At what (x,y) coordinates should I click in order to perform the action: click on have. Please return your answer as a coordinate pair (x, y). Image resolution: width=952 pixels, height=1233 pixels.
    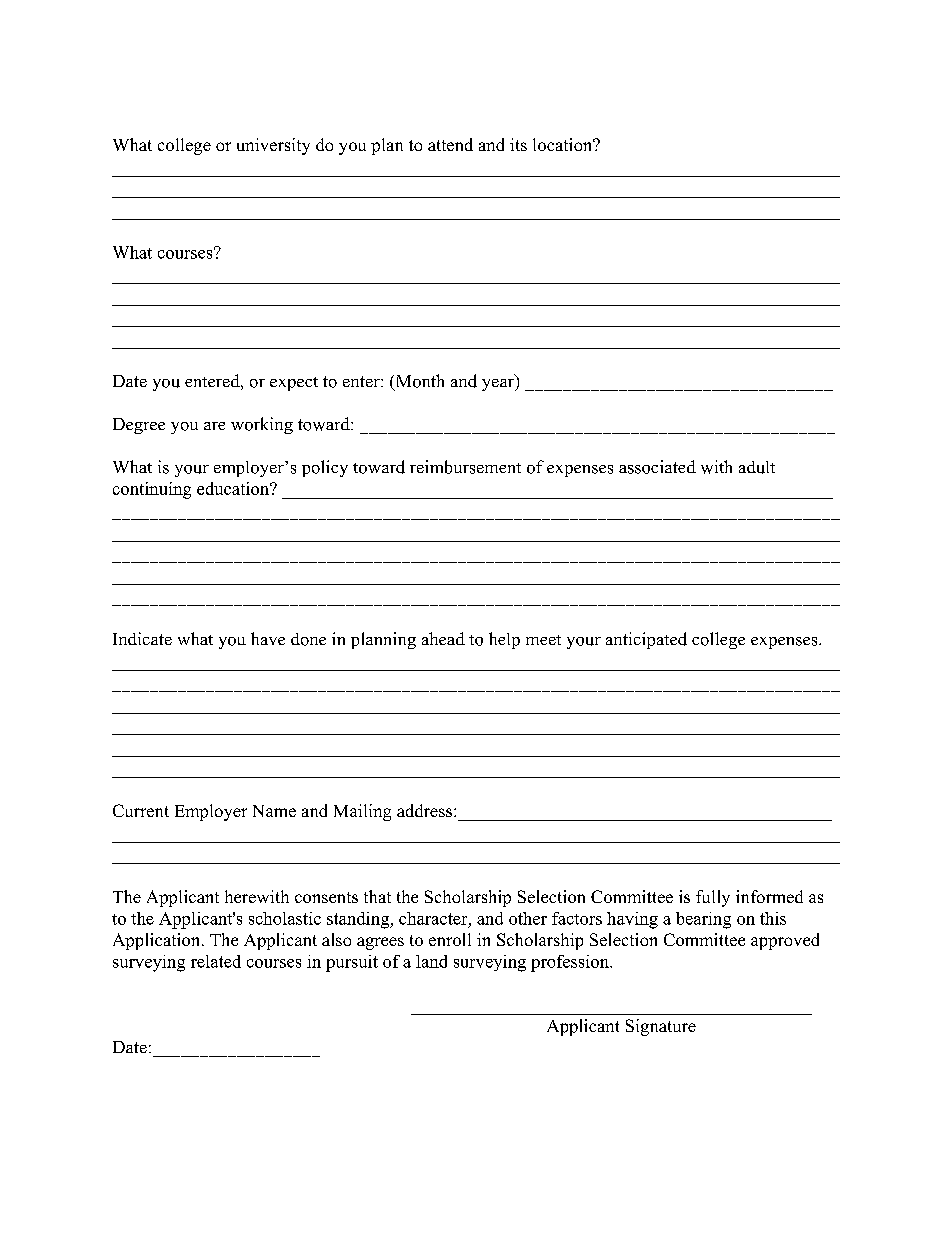
    Looking at the image, I should click on (268, 638).
